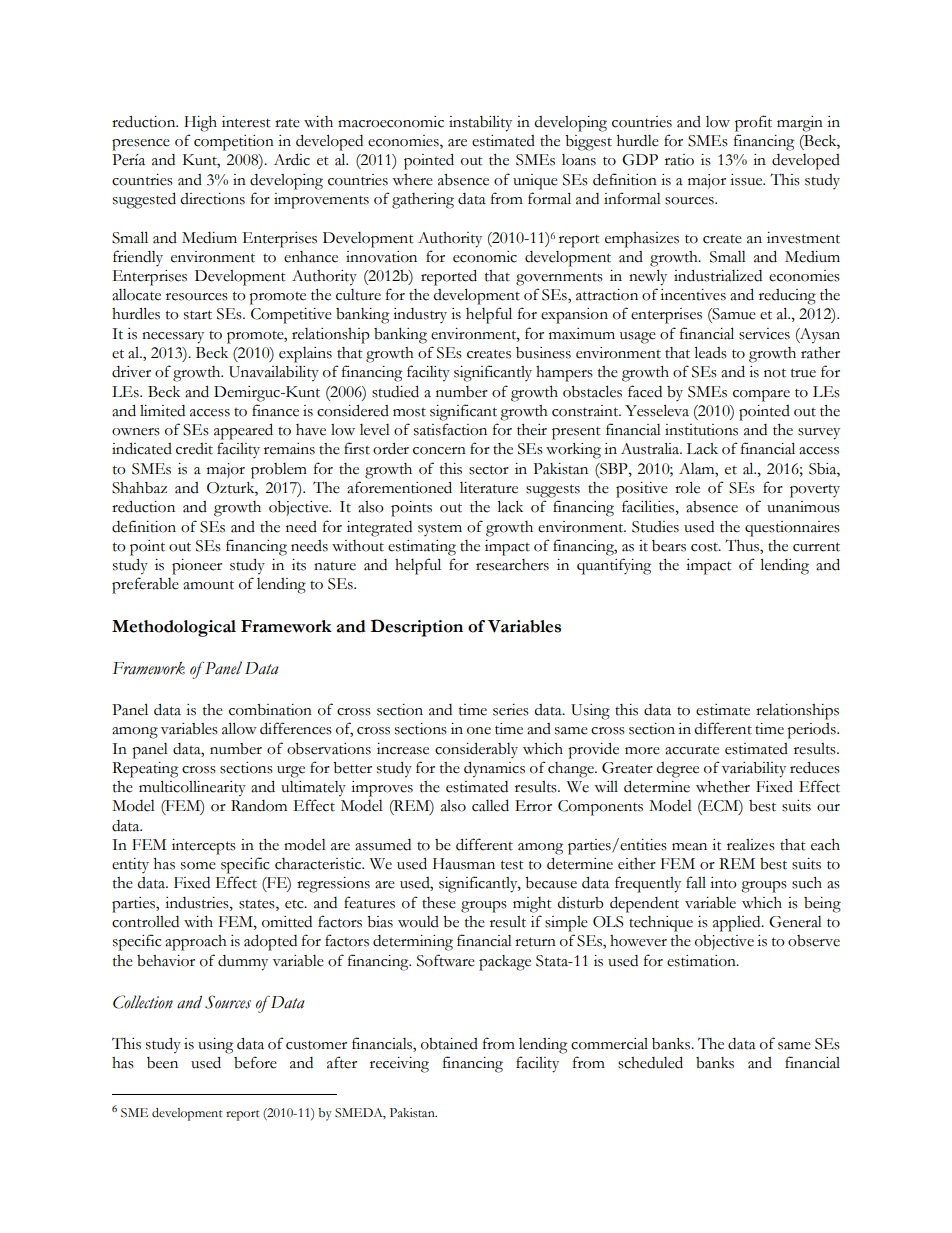  What do you see at coordinates (234, 143) in the screenshot?
I see `competition` at bounding box center [234, 143].
